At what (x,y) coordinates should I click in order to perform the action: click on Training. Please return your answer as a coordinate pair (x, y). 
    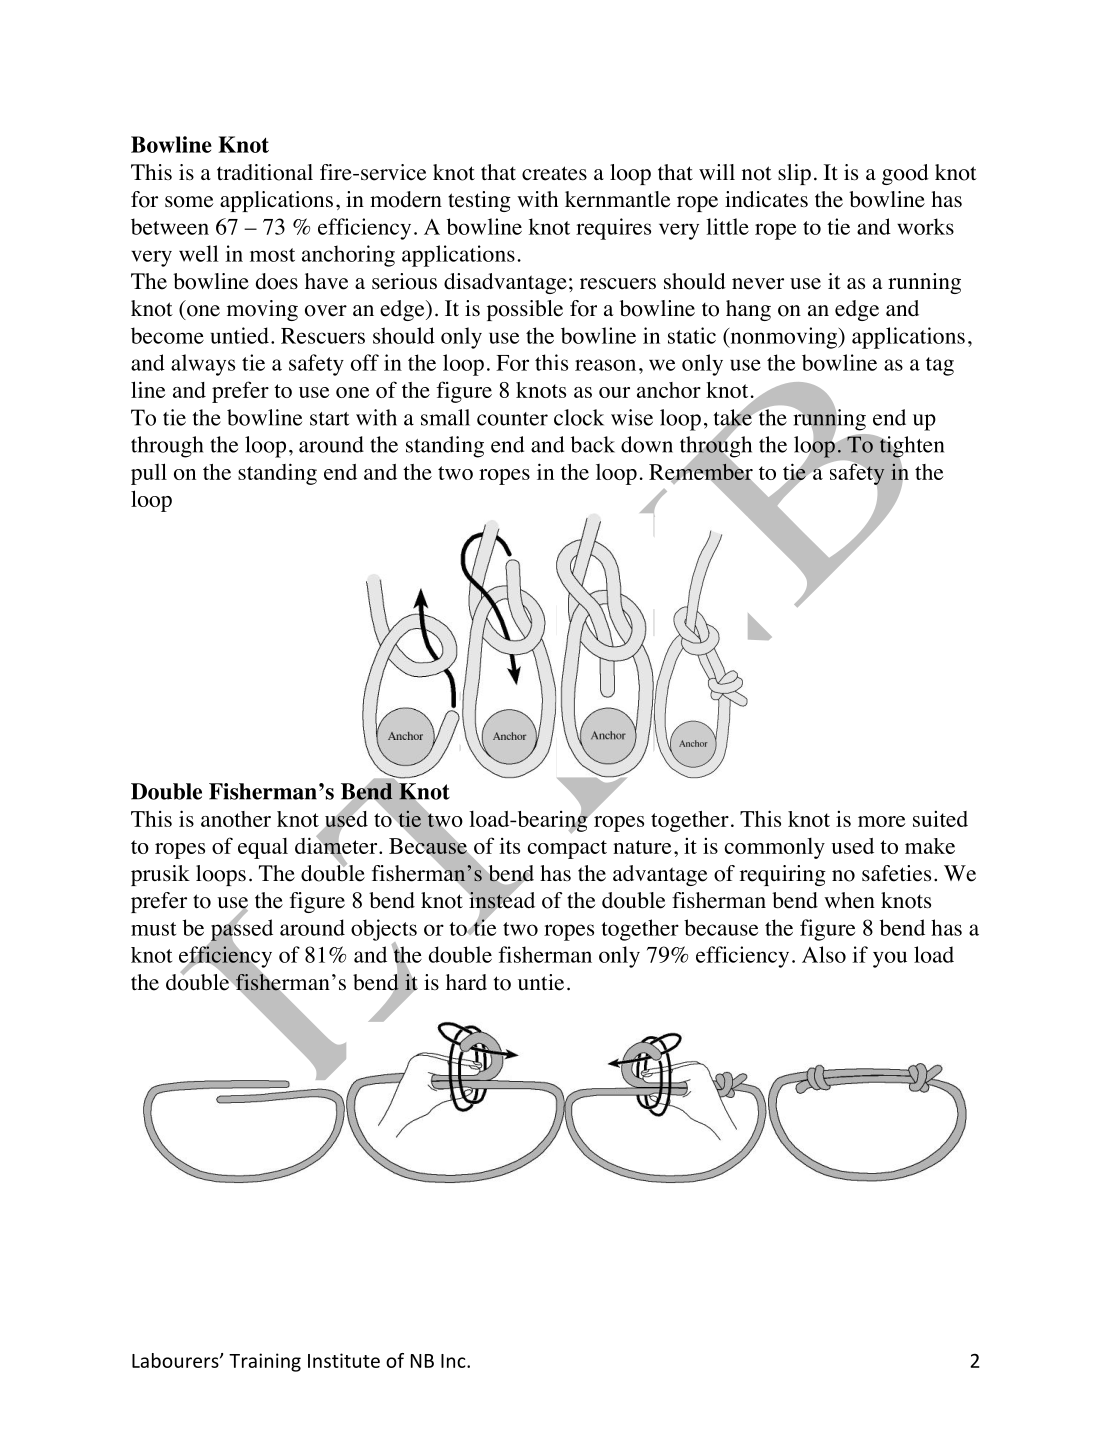
    Looking at the image, I should click on (265, 1362).
